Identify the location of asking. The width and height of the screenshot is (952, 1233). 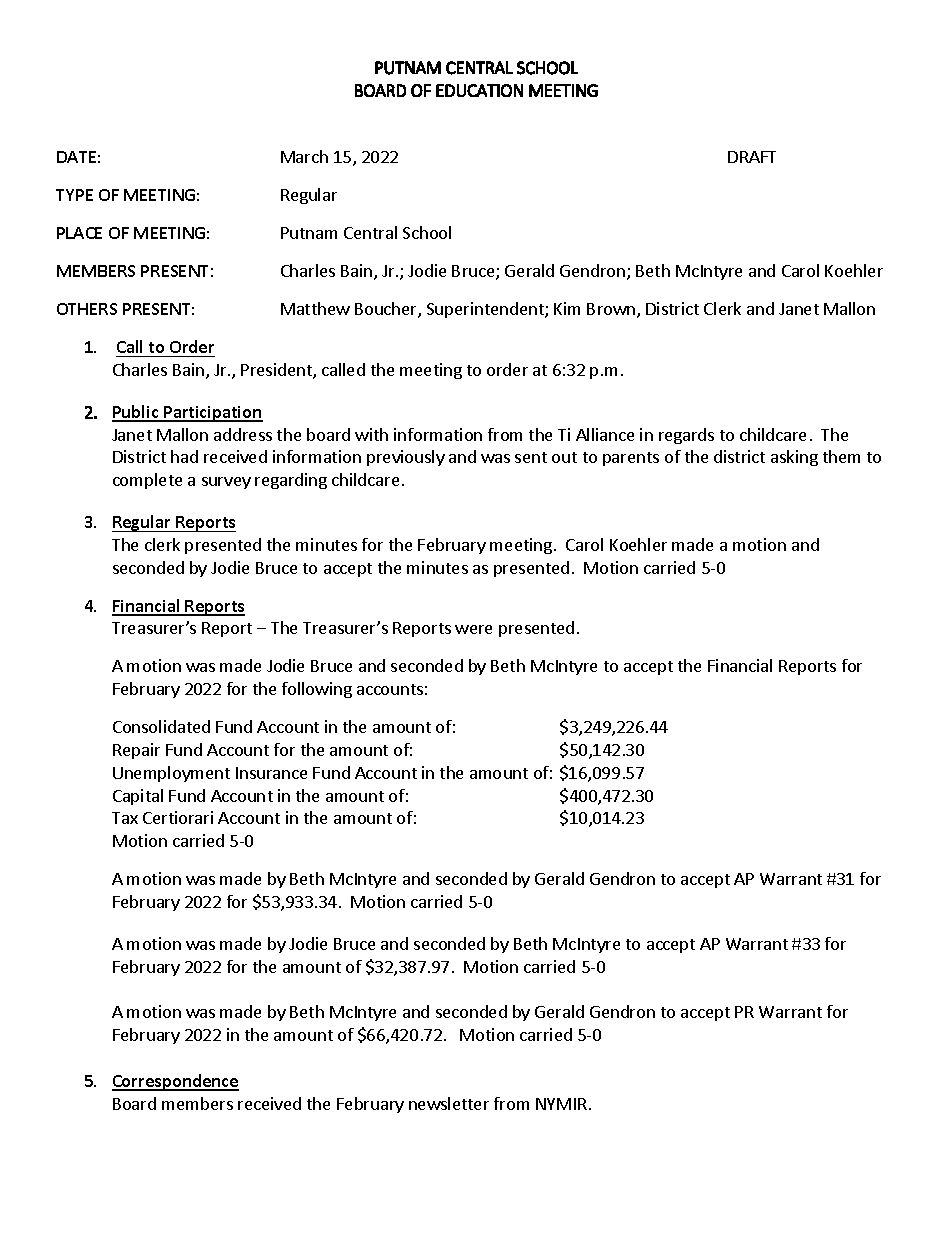
(794, 458).
